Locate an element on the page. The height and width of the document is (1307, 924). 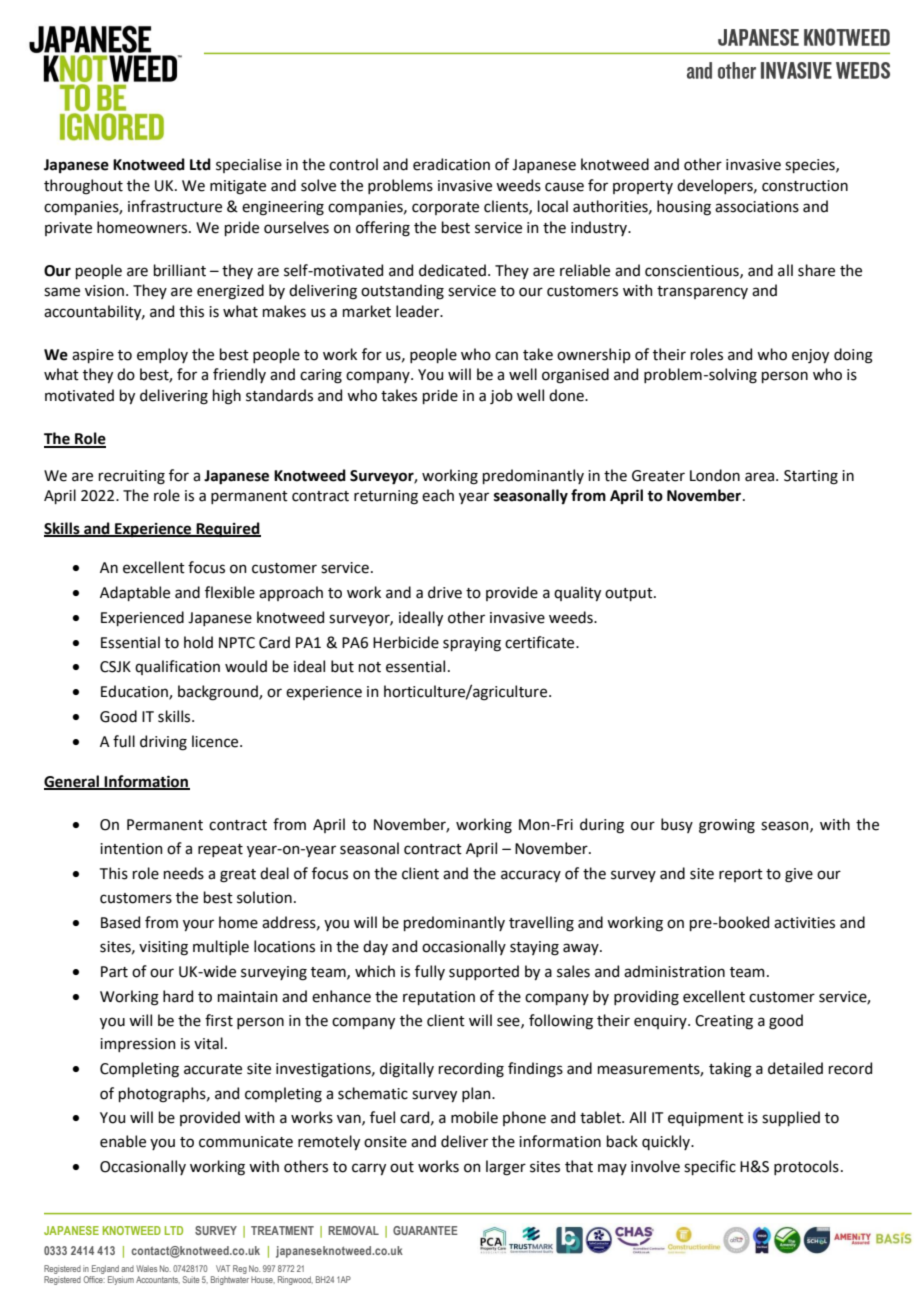
driving is located at coordinates (163, 743).
